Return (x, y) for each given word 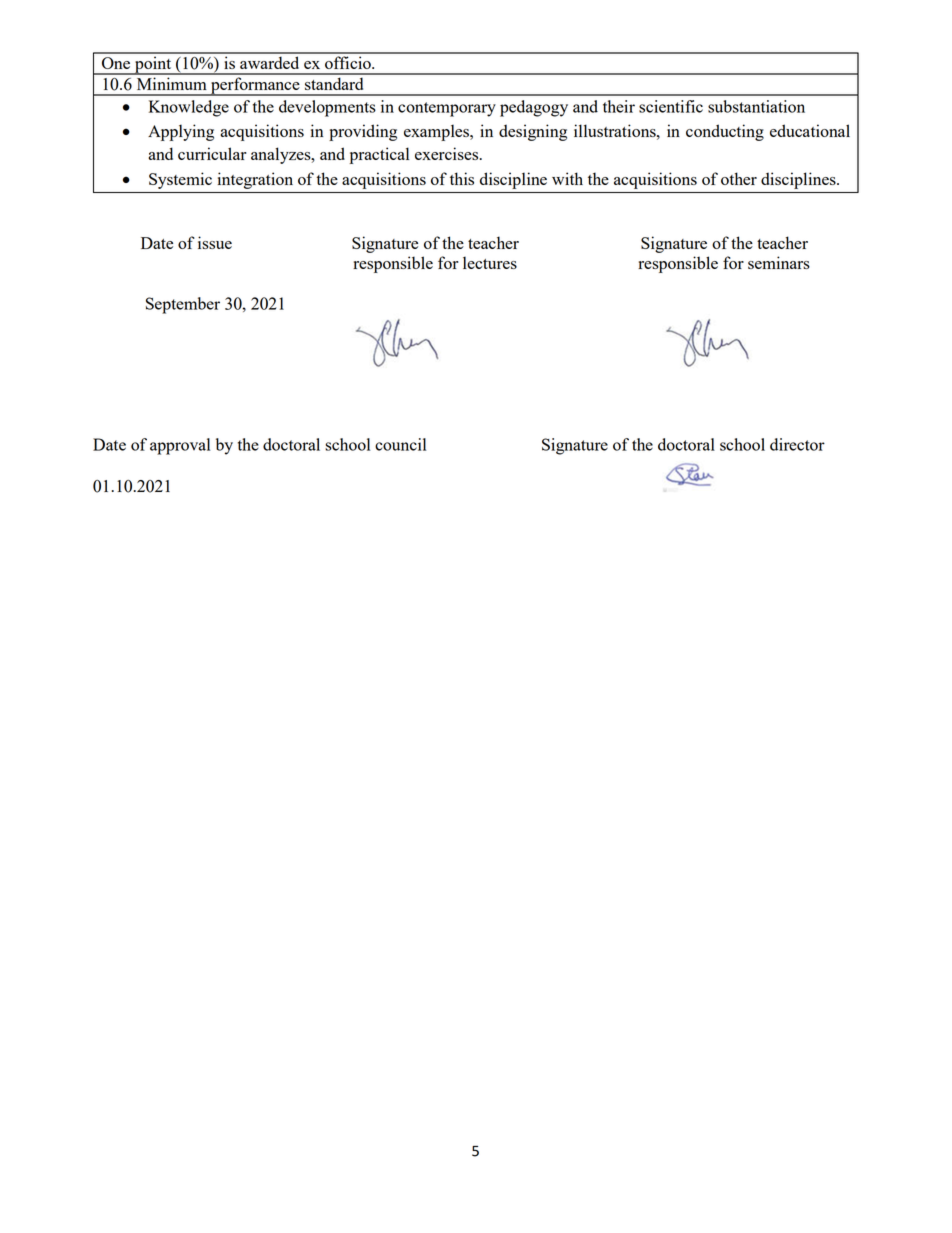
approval (180, 446)
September (183, 305)
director (797, 444)
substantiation (756, 106)
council (400, 444)
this (462, 178)
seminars (779, 262)
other (739, 178)
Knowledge (189, 108)
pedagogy (534, 108)
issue (215, 242)
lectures (490, 262)
